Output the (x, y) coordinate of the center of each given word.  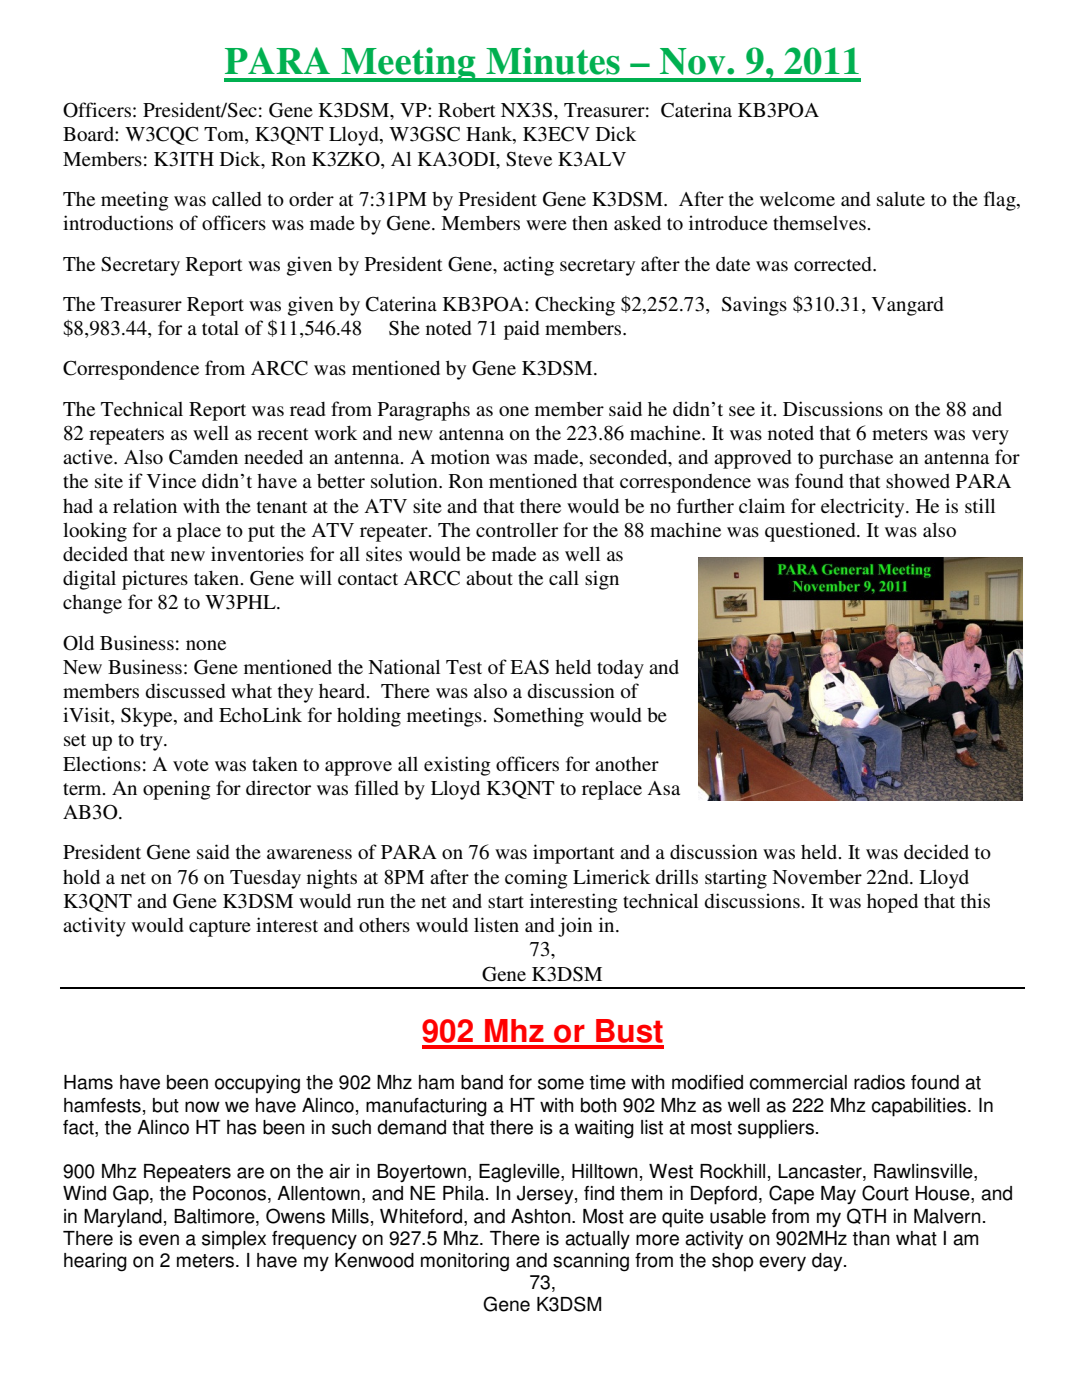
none (206, 645)
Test (464, 667)
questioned (811, 532)
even (159, 1240)
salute (901, 199)
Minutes (553, 61)
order (311, 199)
